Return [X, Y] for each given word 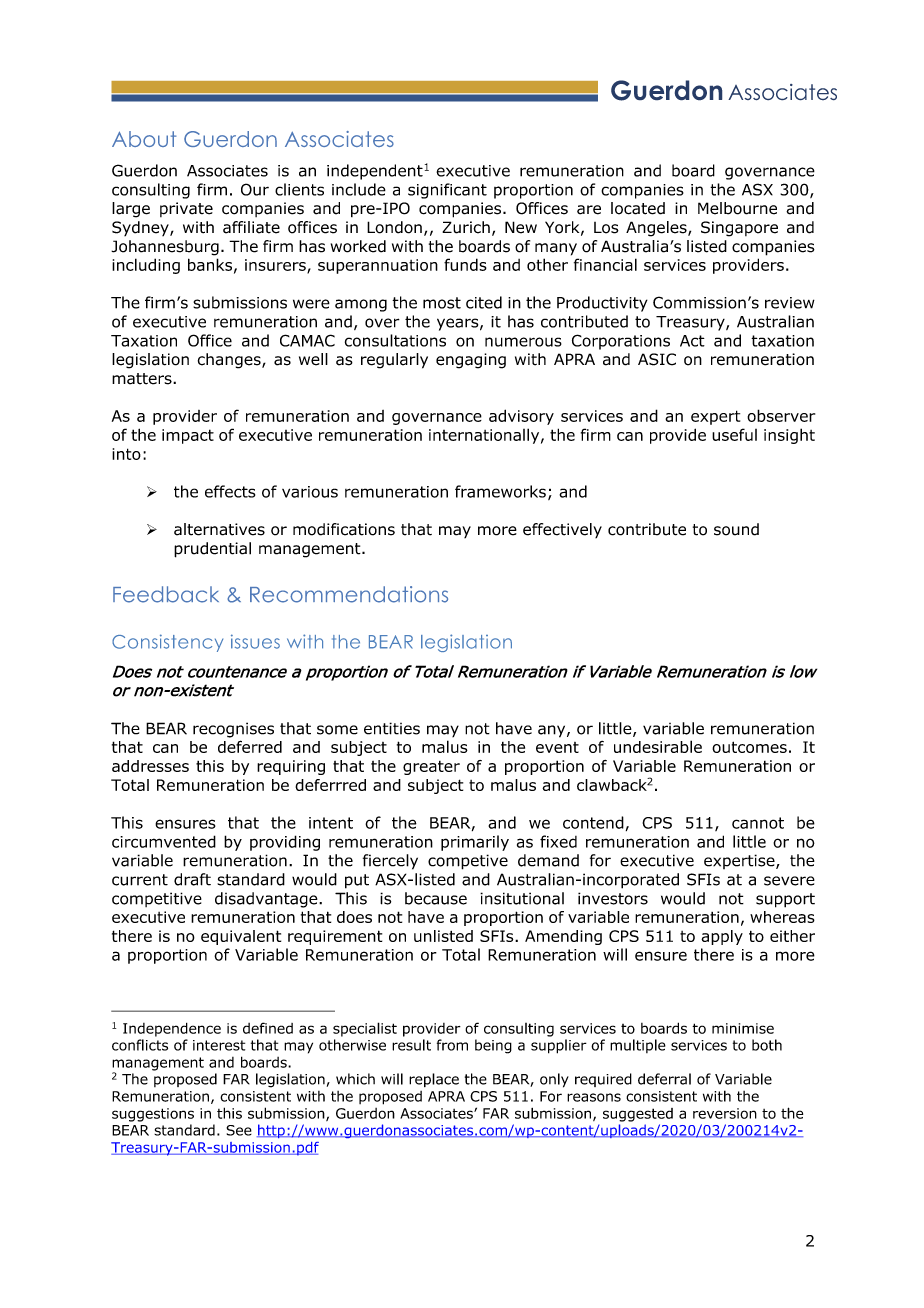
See [239, 1130]
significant [447, 191]
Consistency [167, 643]
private [186, 209]
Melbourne [737, 208]
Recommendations [349, 594]
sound [736, 529]
